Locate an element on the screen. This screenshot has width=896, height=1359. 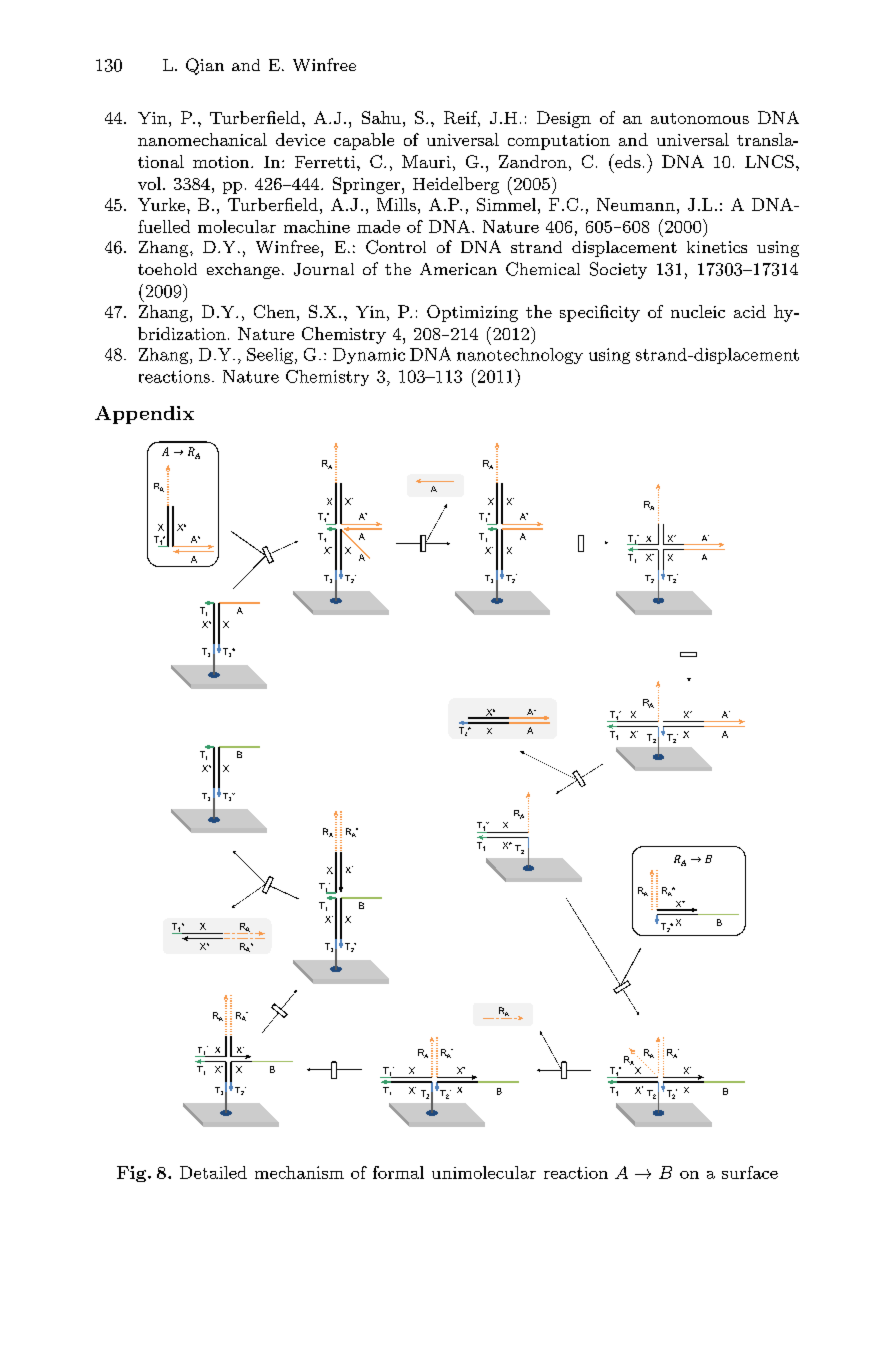
Dynamic is located at coordinates (369, 356).
